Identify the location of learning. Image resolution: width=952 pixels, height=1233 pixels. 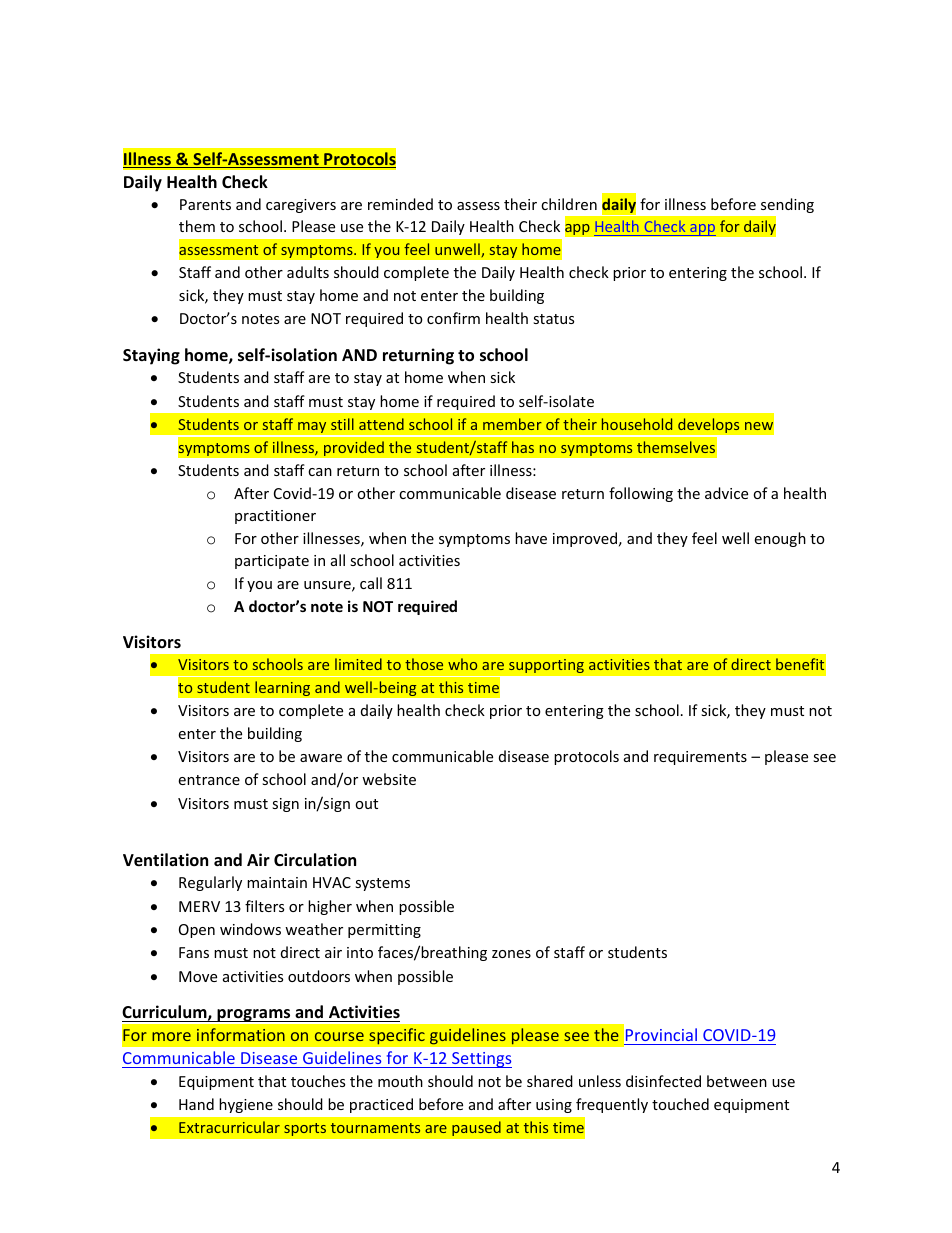
(282, 688).
